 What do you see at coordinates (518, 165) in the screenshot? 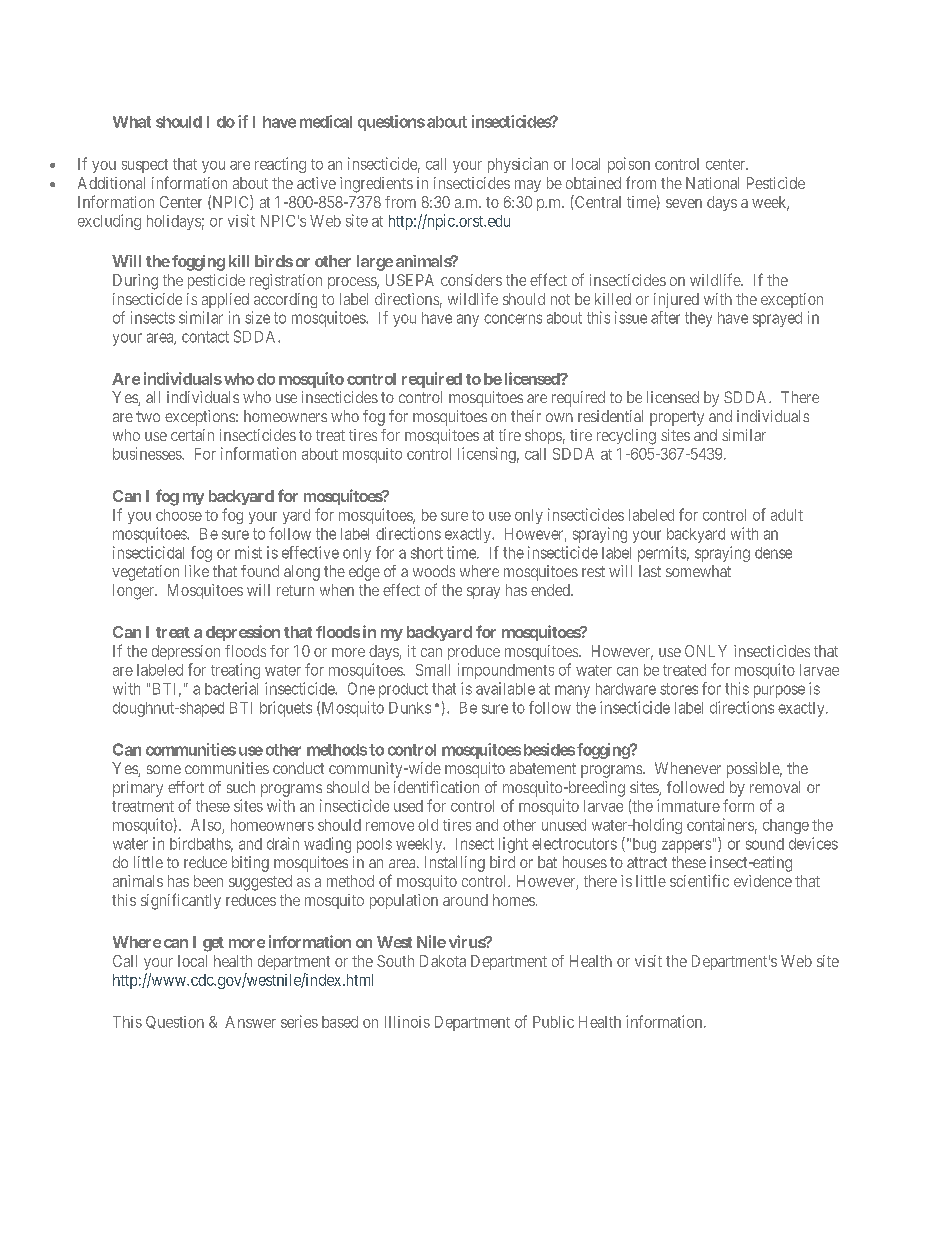
I see `physician` at bounding box center [518, 165].
